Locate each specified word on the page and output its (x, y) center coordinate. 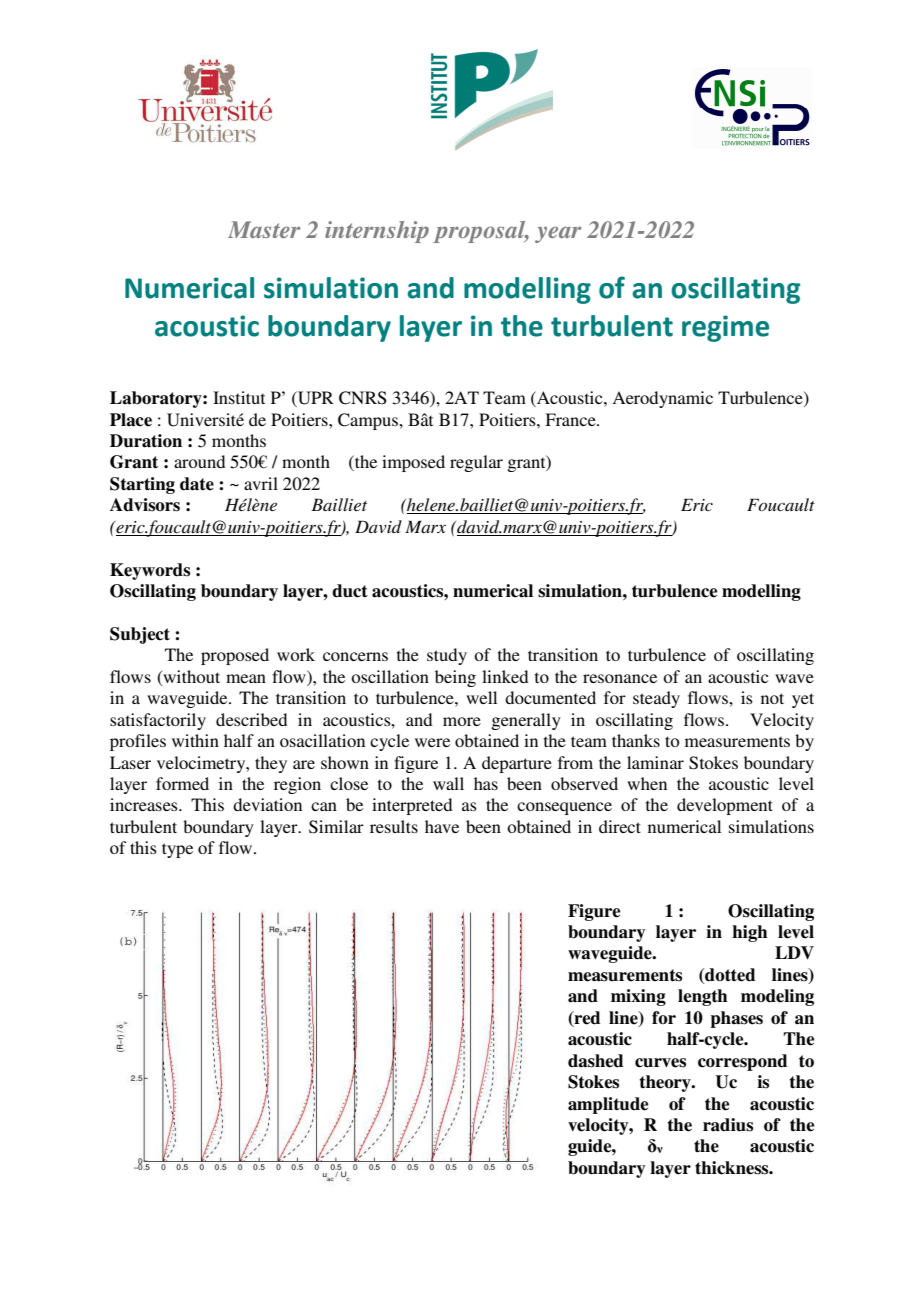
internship (377, 232)
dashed (595, 1061)
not (772, 698)
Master (264, 229)
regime (725, 328)
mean (246, 678)
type (177, 850)
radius (728, 1125)
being (455, 678)
